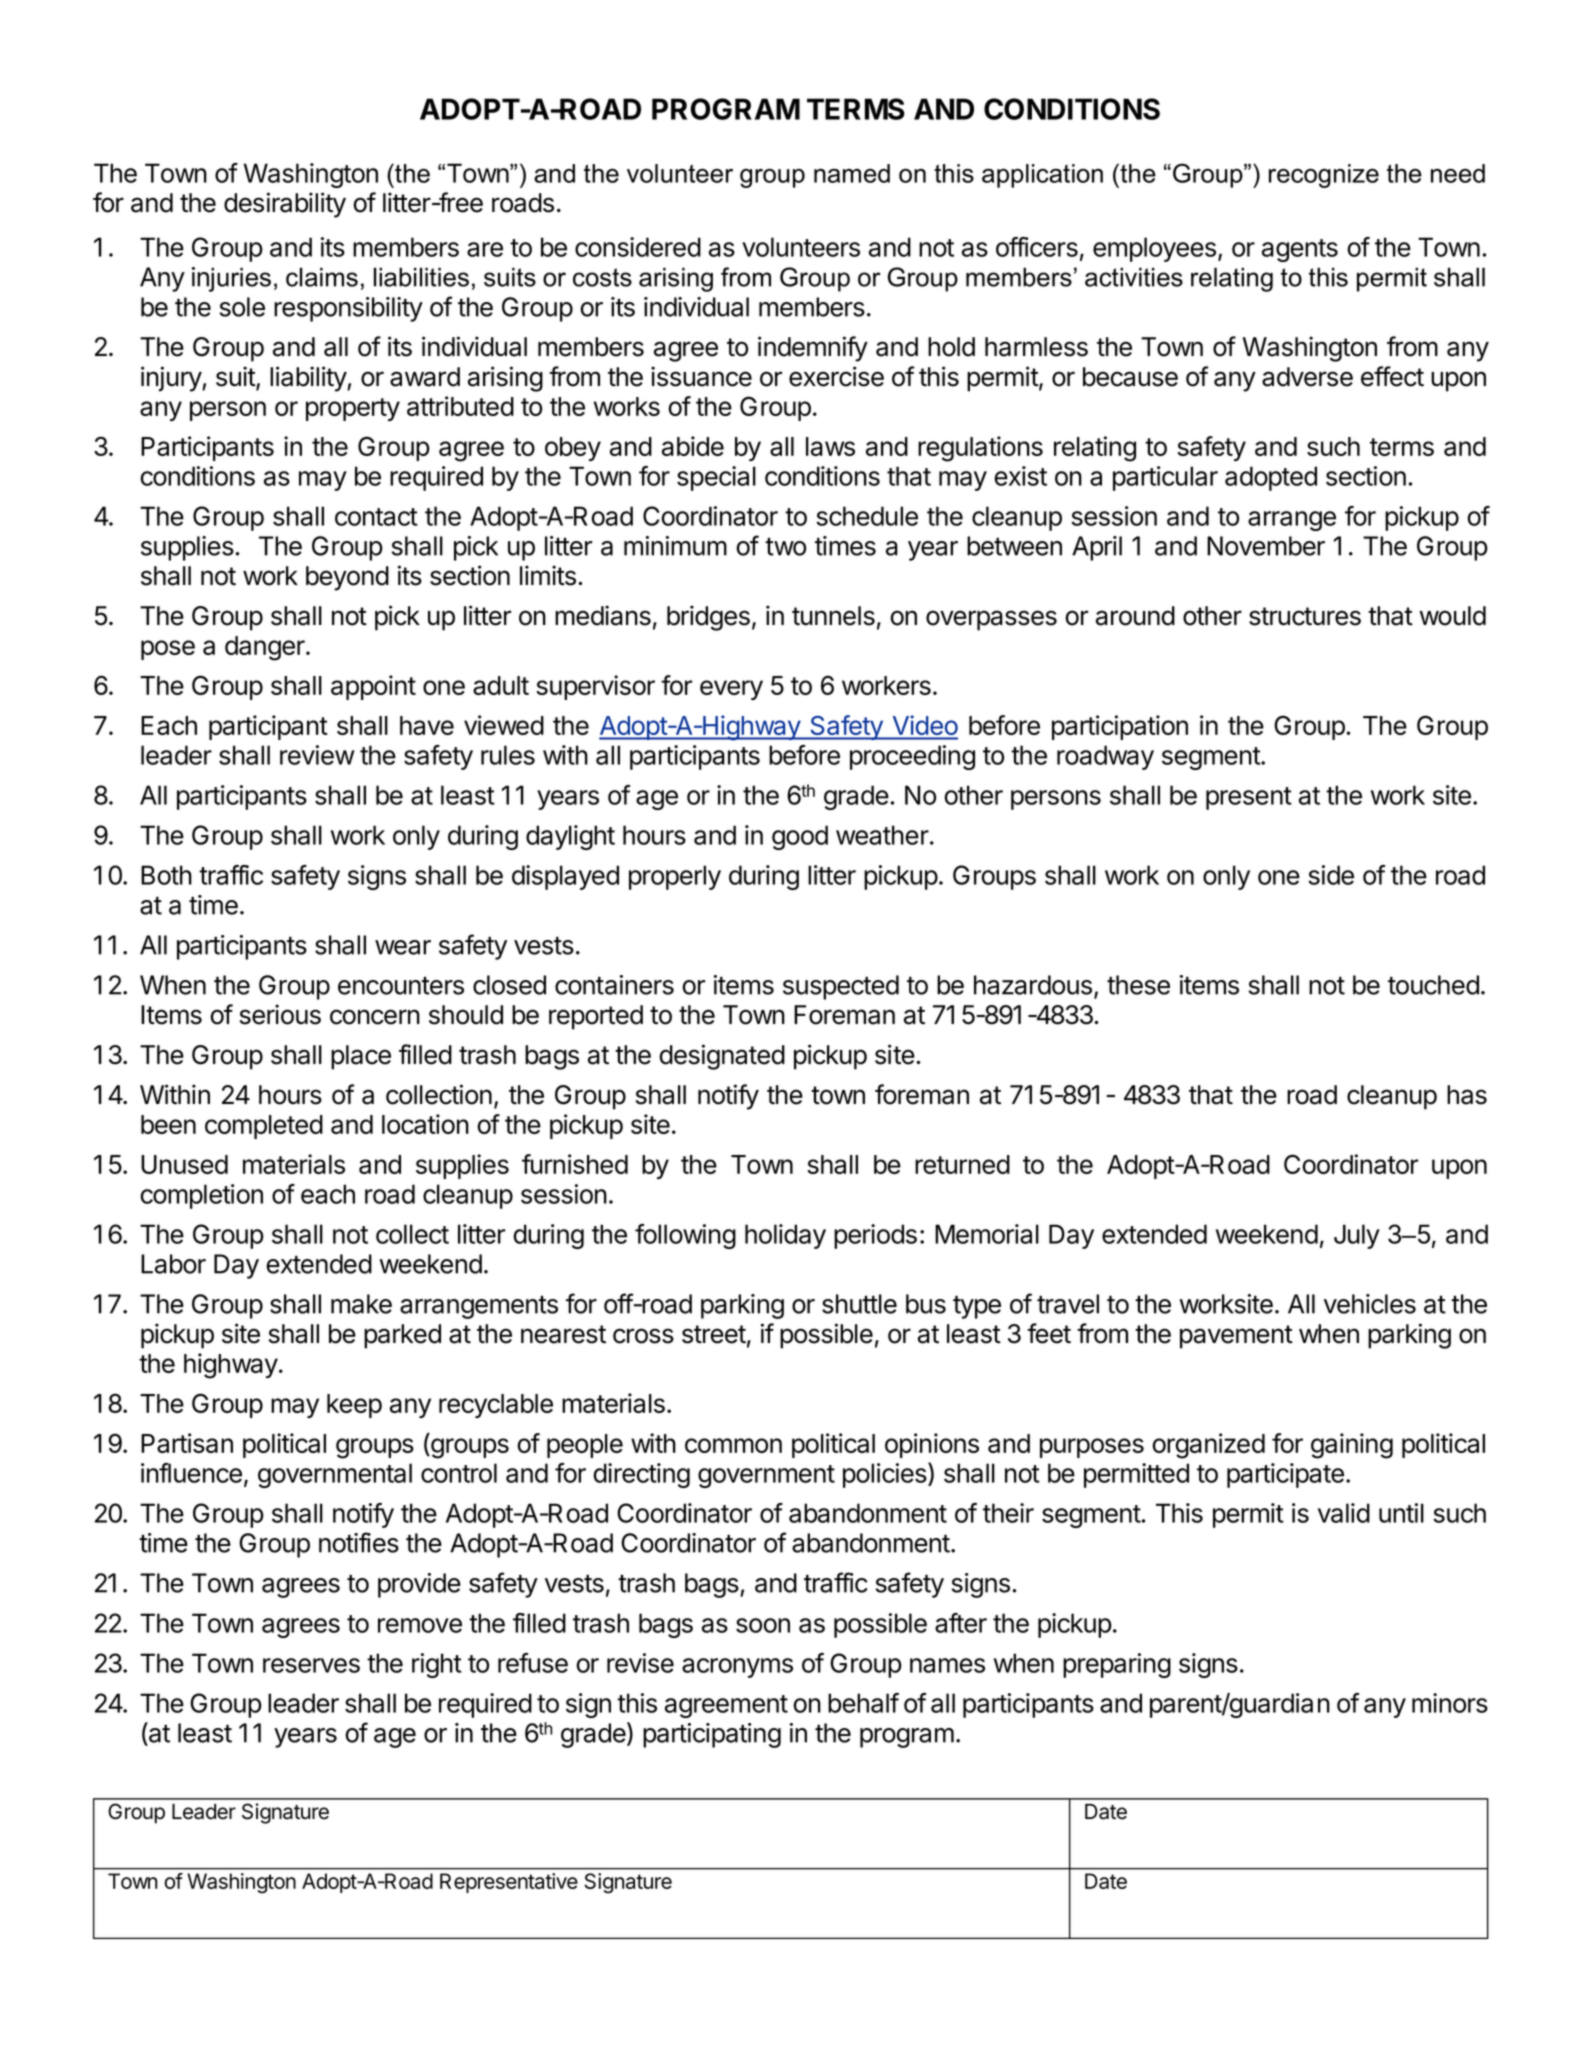 The width and height of the image is (1581, 2046). What do you see at coordinates (311, 1665) in the image?
I see `reserves` at bounding box center [311, 1665].
